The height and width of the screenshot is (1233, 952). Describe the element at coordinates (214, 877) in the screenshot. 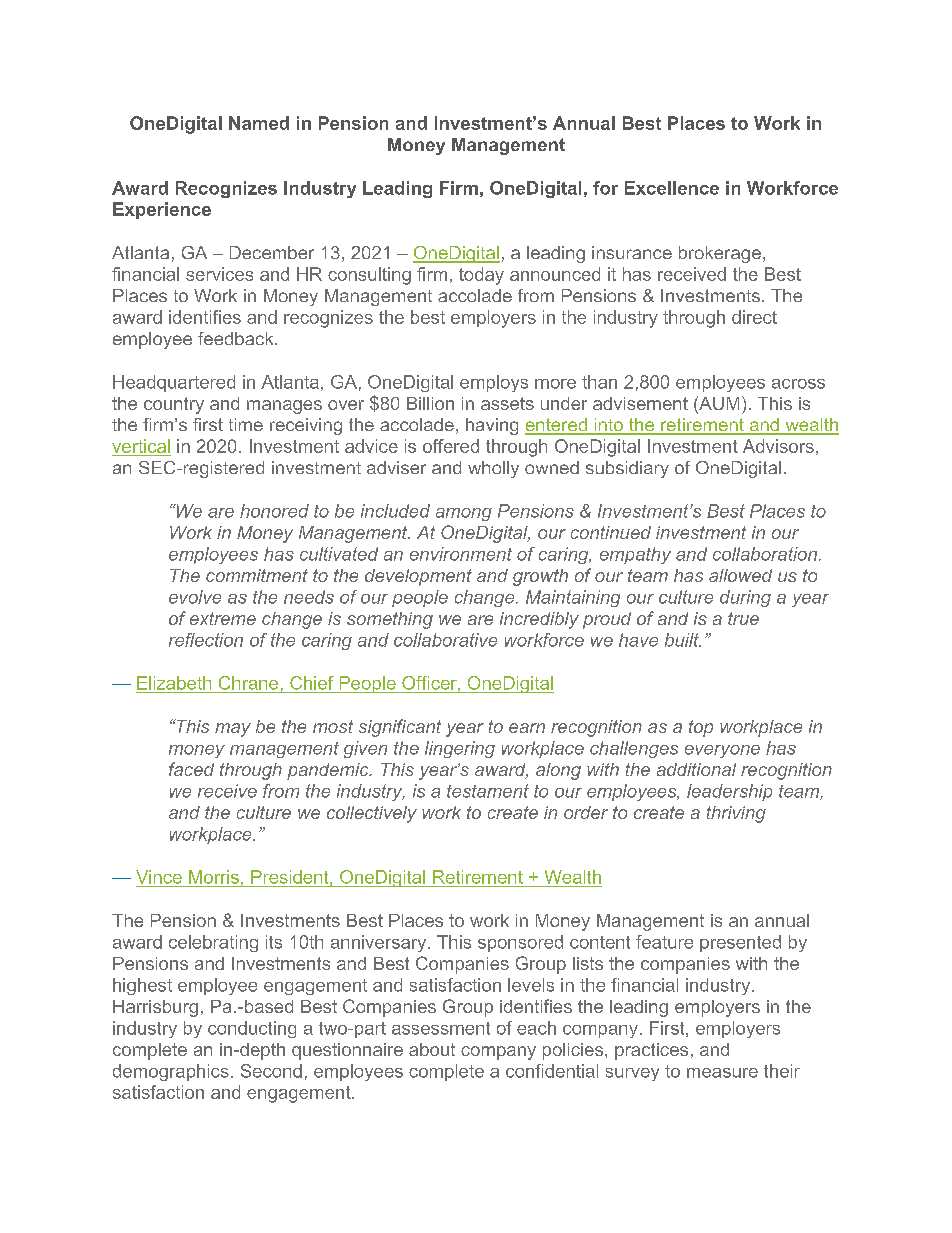

I see `Morris` at that location.
